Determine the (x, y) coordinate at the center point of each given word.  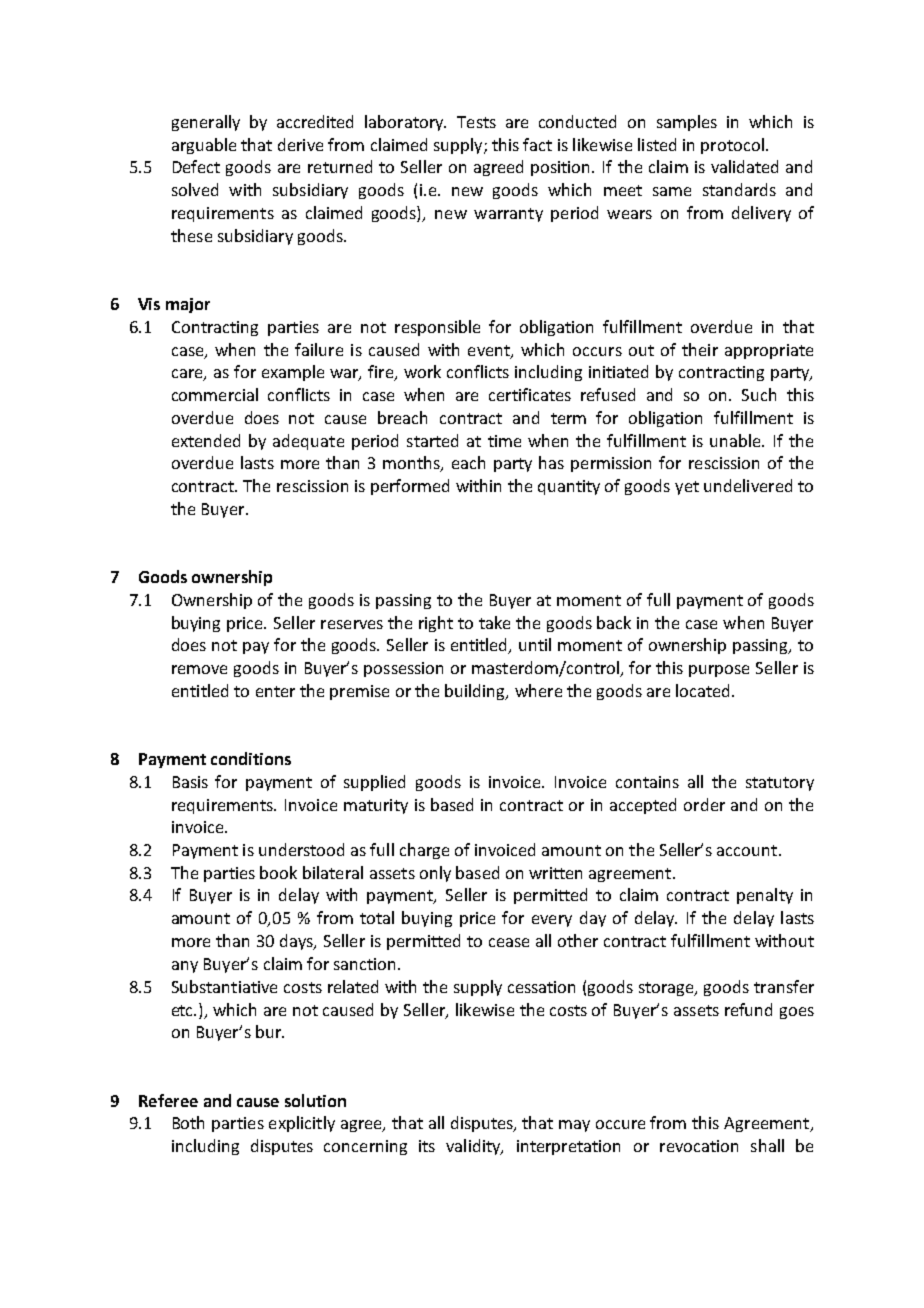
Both (188, 1122)
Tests (476, 122)
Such (759, 394)
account (748, 850)
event (490, 351)
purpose (719, 671)
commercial (215, 394)
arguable (204, 146)
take (494, 622)
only (435, 874)
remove (199, 669)
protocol (732, 146)
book (278, 872)
